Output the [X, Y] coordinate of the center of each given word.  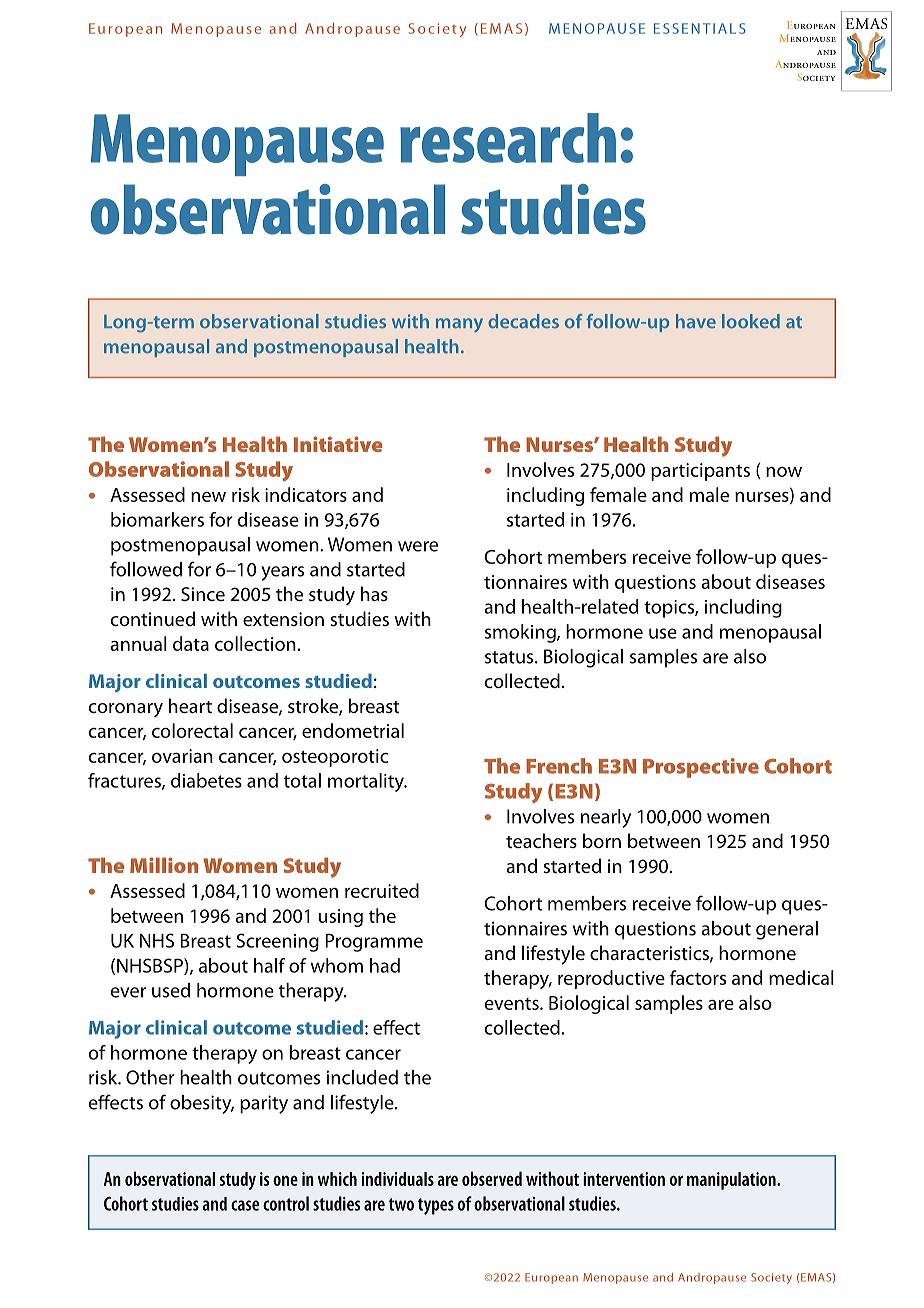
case [245, 1205]
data [191, 643]
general [787, 930]
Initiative [338, 444]
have [696, 321]
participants [700, 472]
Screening [277, 942]
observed [492, 1178]
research [508, 138]
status [510, 657]
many [459, 325]
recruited [382, 890]
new [208, 496]
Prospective [701, 768]
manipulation [732, 1181]
